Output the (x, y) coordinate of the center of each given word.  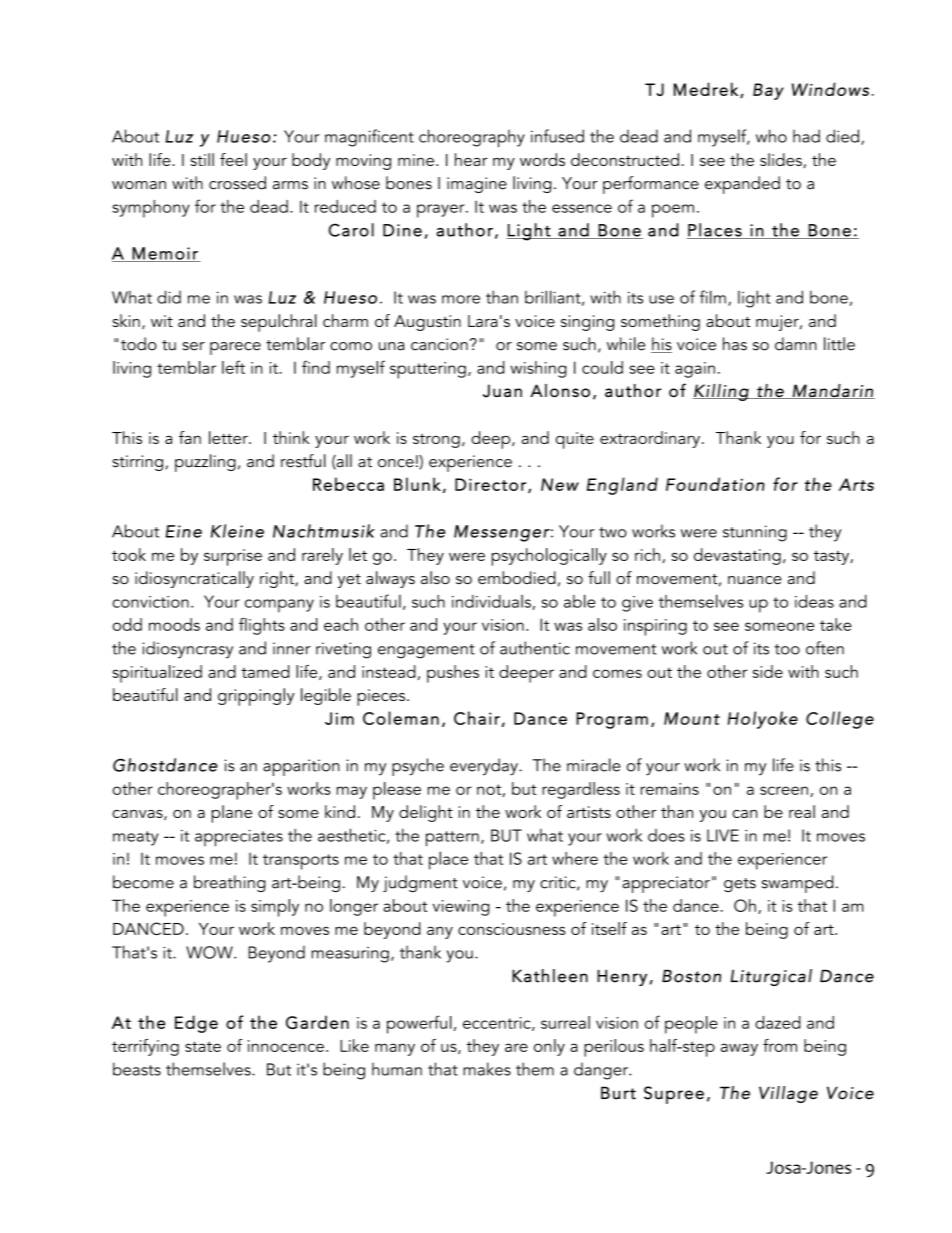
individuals (492, 602)
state (203, 1046)
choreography (472, 138)
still (202, 159)
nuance (755, 580)
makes (487, 1069)
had (806, 136)
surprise (233, 557)
